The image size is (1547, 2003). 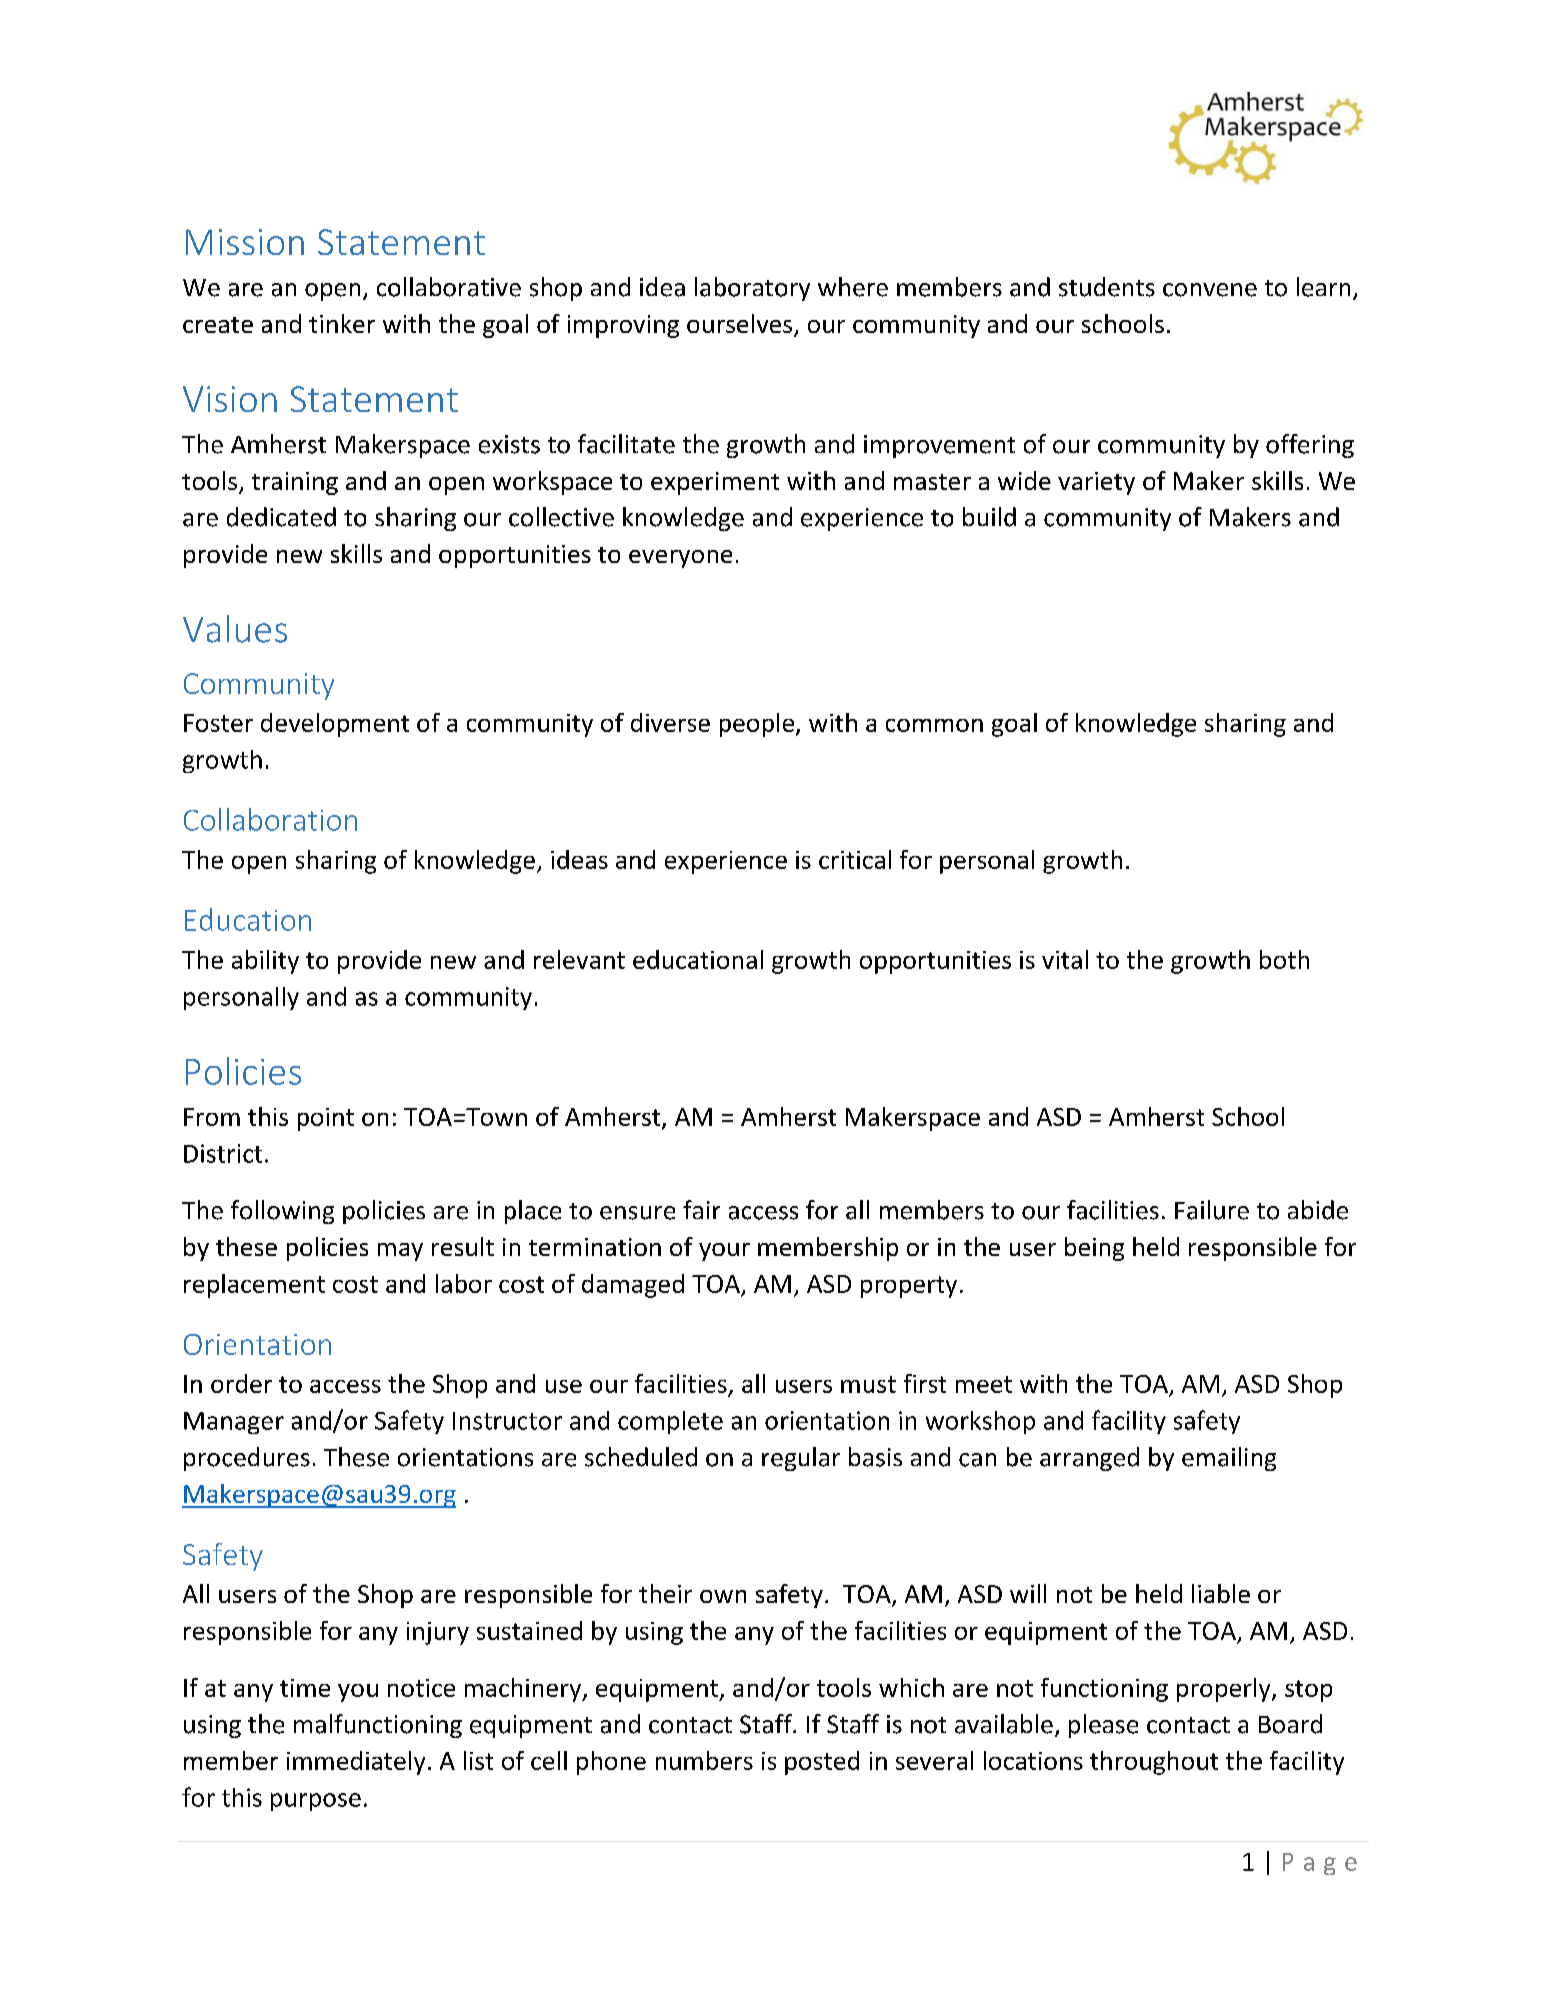 I want to click on ability, so click(x=265, y=962).
